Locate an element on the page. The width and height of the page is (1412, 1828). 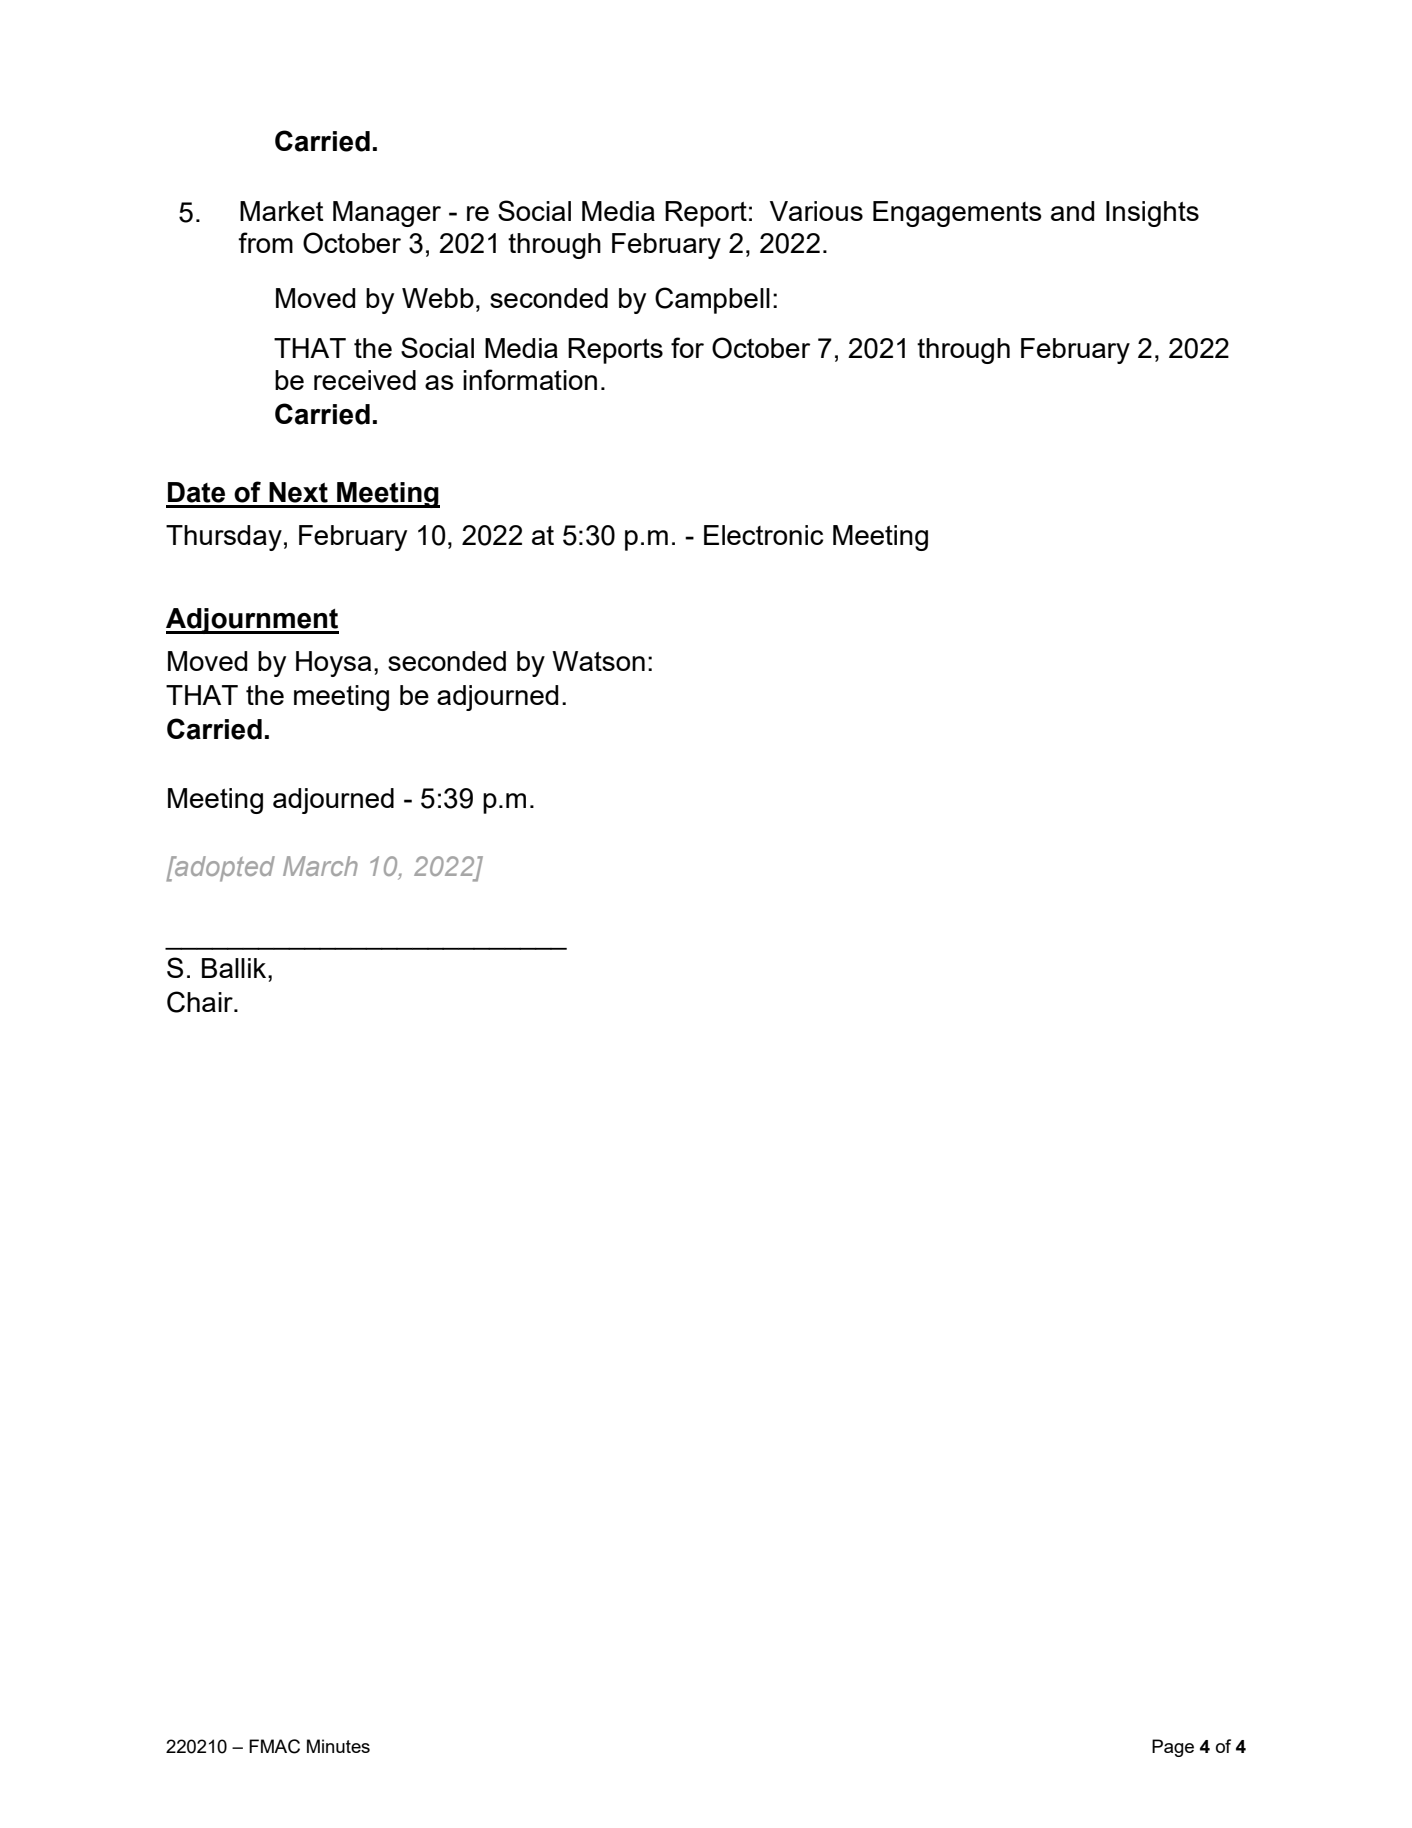
Thursday is located at coordinates (224, 538).
